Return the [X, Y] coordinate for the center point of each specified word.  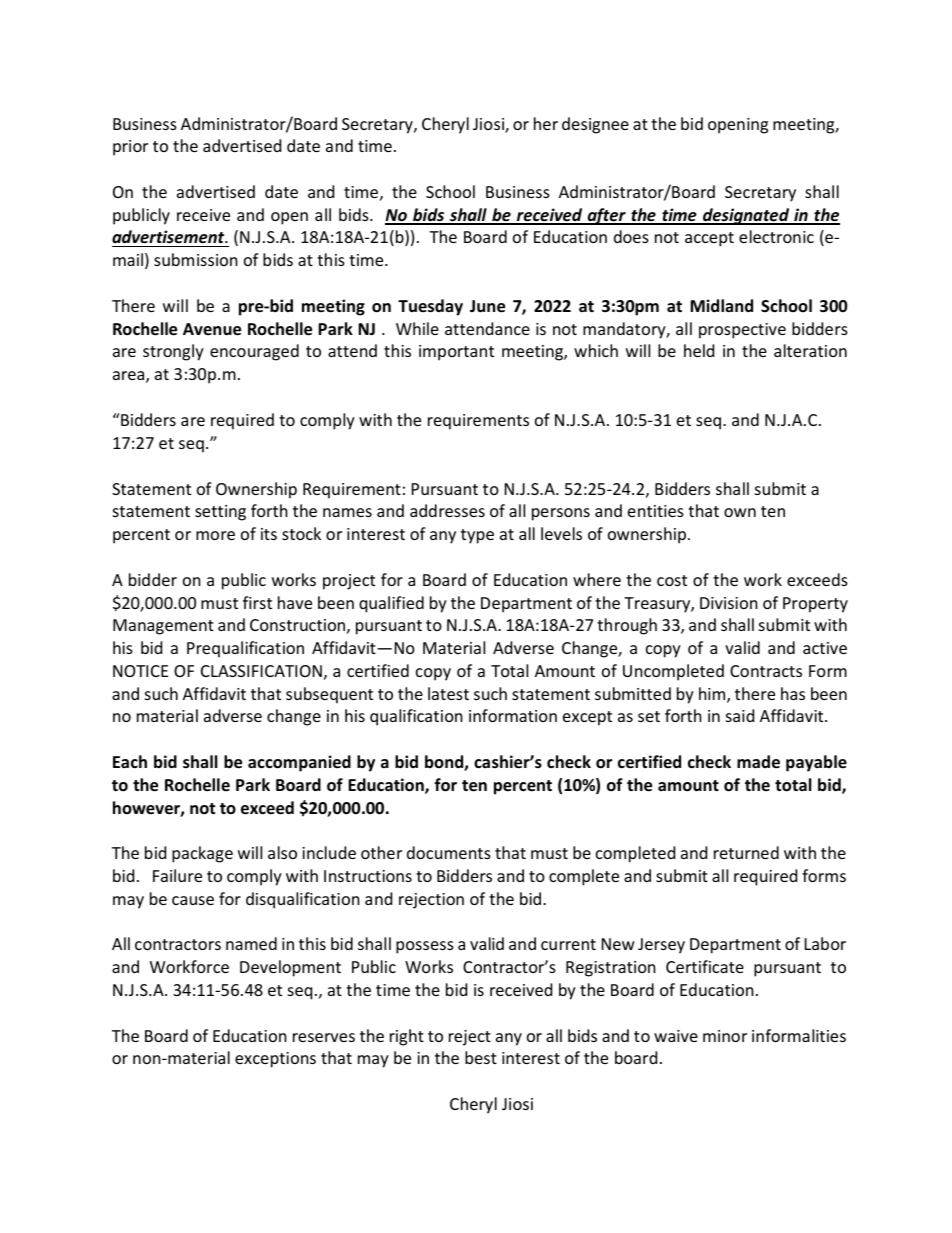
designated [746, 216]
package [202, 854]
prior [130, 148]
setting [220, 513]
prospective [742, 331]
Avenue [212, 329]
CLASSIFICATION [261, 671]
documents [449, 852]
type [477, 536]
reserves [324, 1037]
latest [448, 693]
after [606, 216]
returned [746, 852]
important [456, 353]
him [713, 695]
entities [656, 511]
